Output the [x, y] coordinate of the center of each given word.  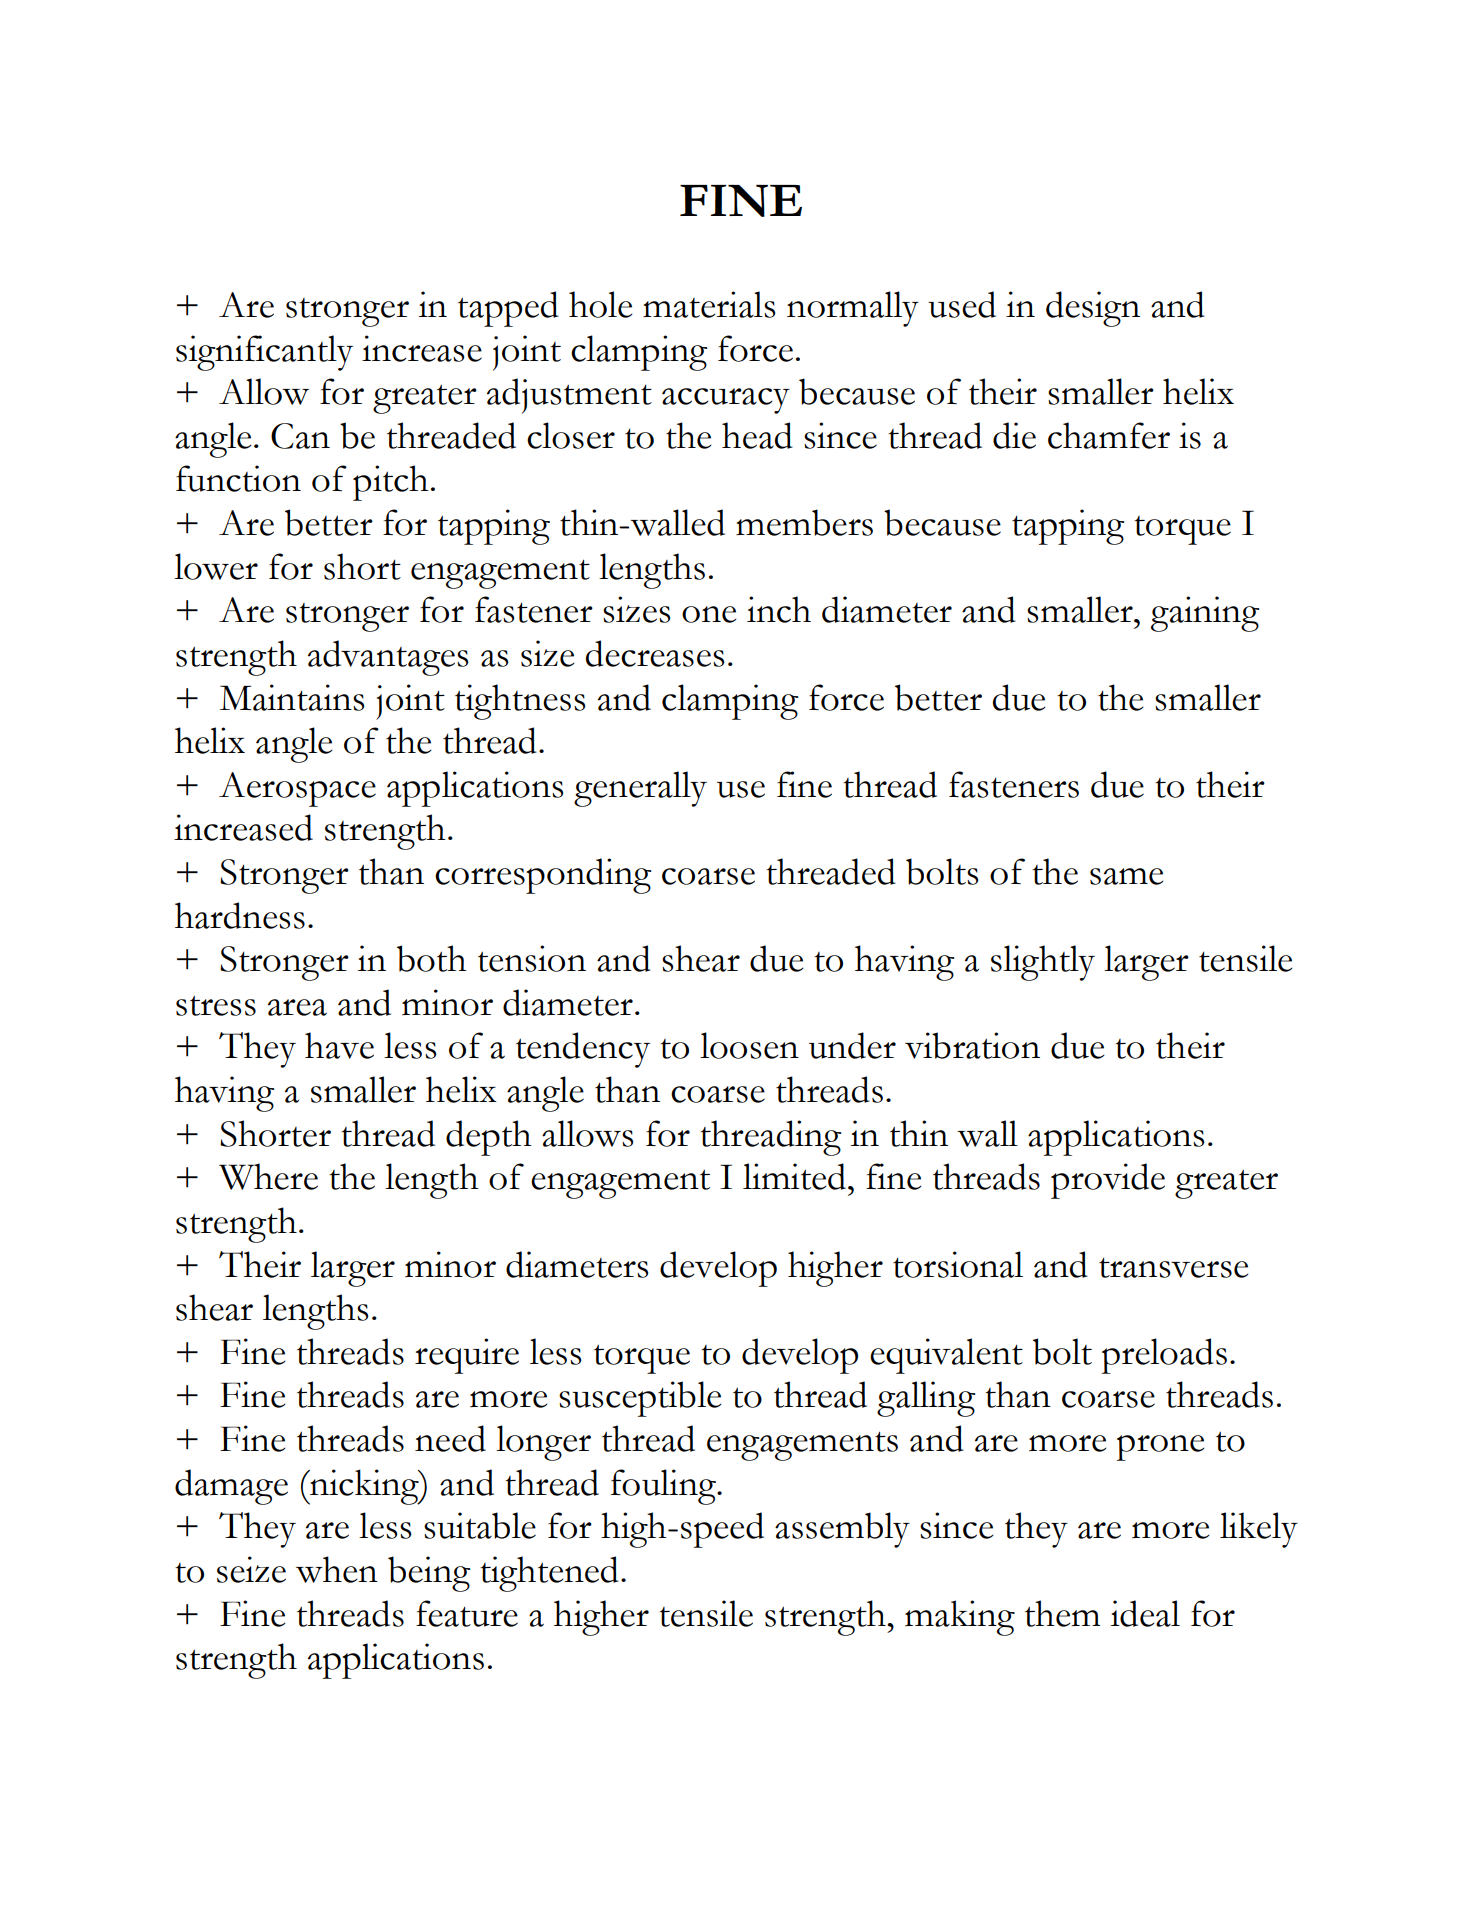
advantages [388, 658]
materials [709, 304]
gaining [1205, 614]
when [337, 1569]
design [1093, 309]
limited [794, 1176]
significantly [264, 353]
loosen [749, 1045]
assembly [842, 1530]
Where [268, 1176]
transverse [1173, 1267]
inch [779, 609]
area [297, 1007]
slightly [1043, 963]
